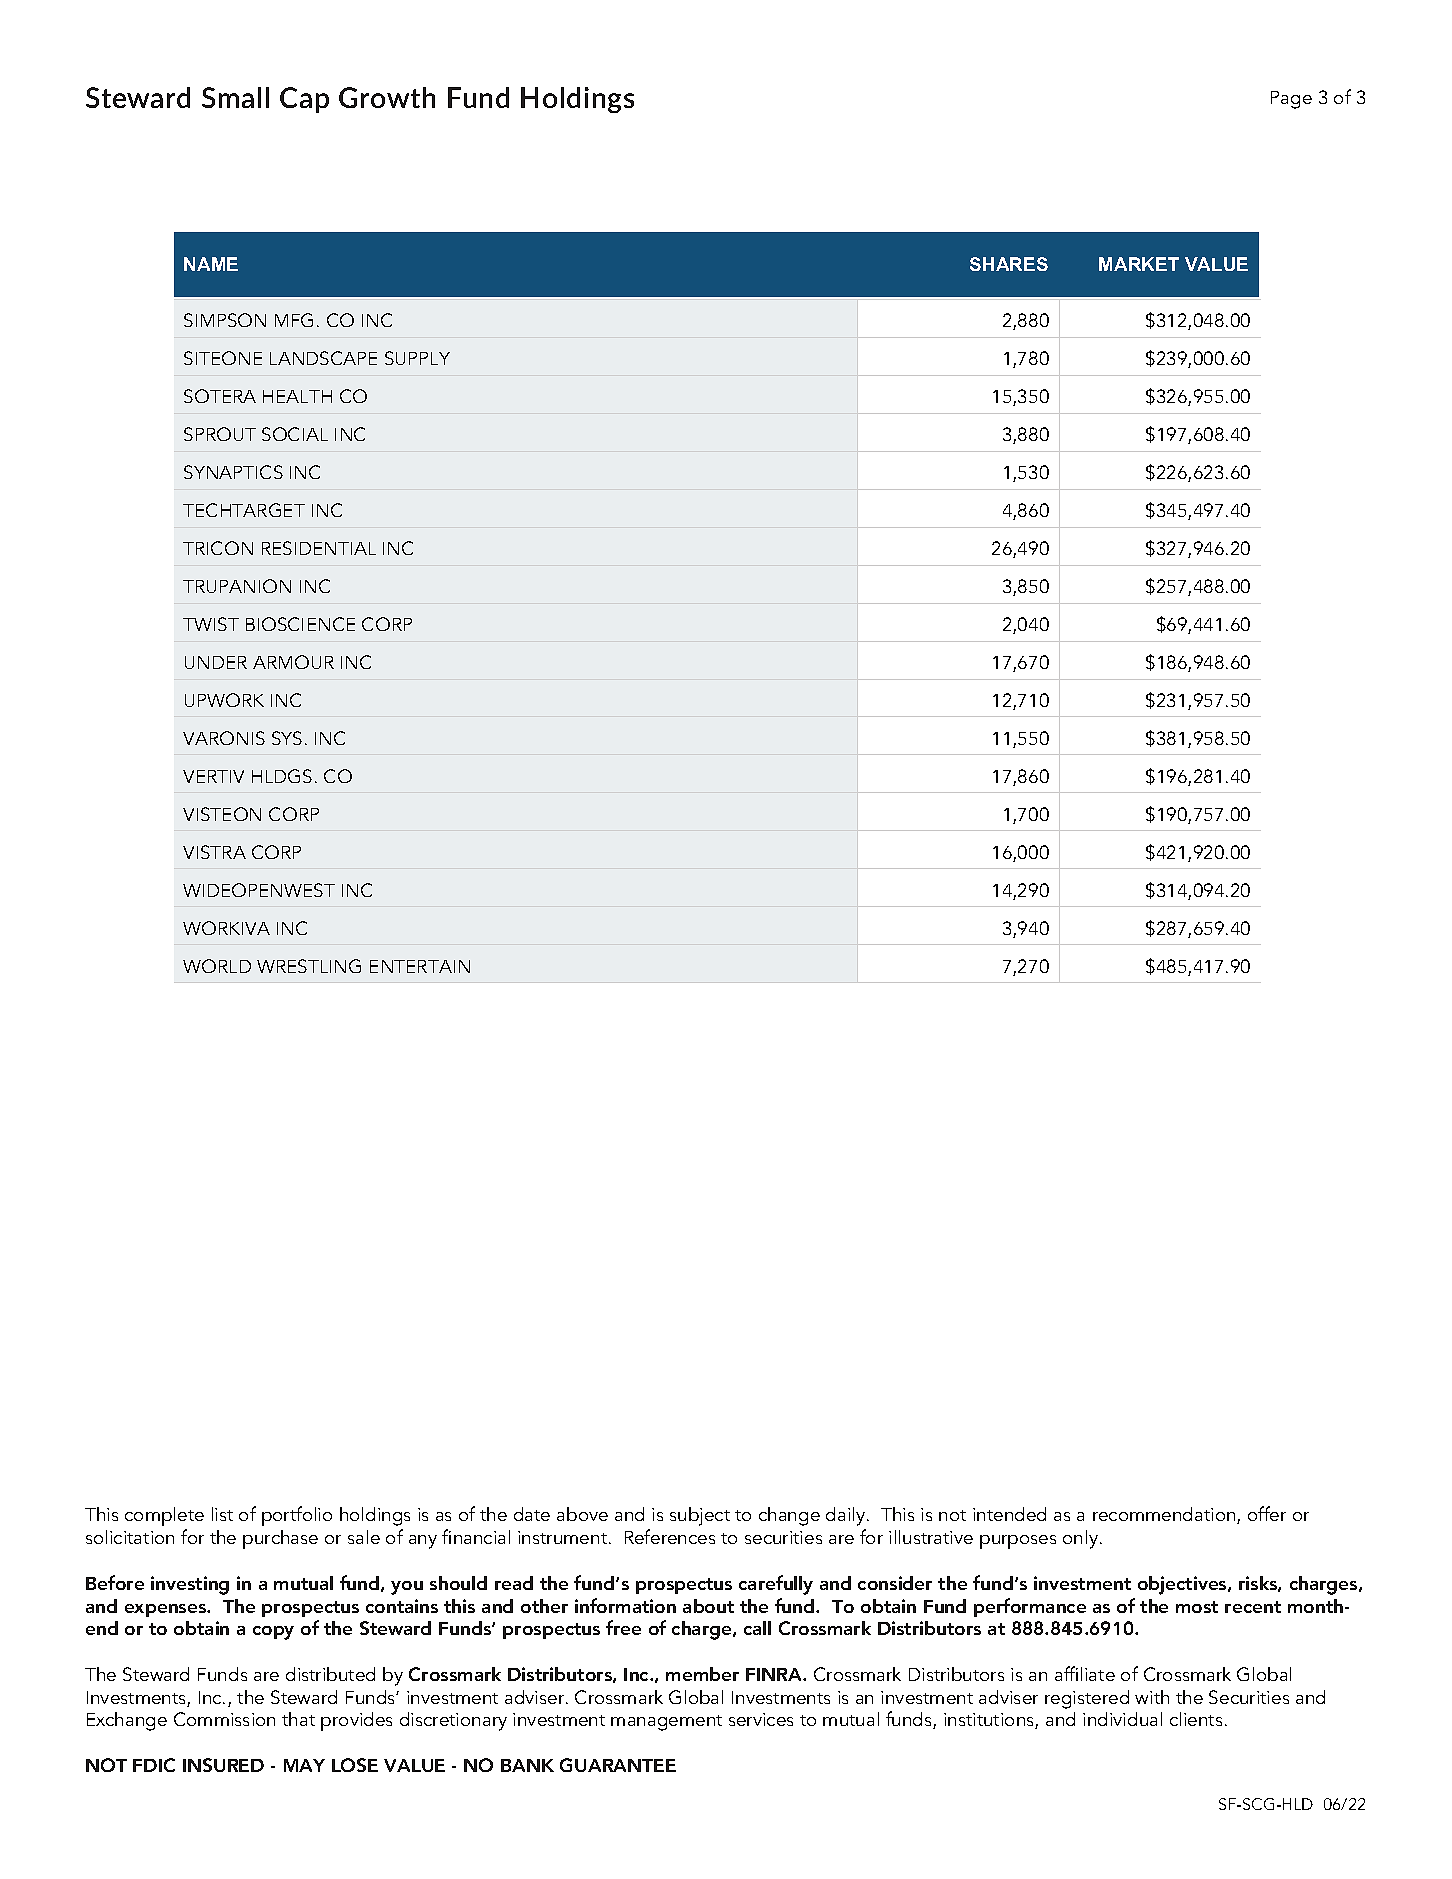  What do you see at coordinates (235, 97) in the screenshot?
I see `Small` at bounding box center [235, 97].
